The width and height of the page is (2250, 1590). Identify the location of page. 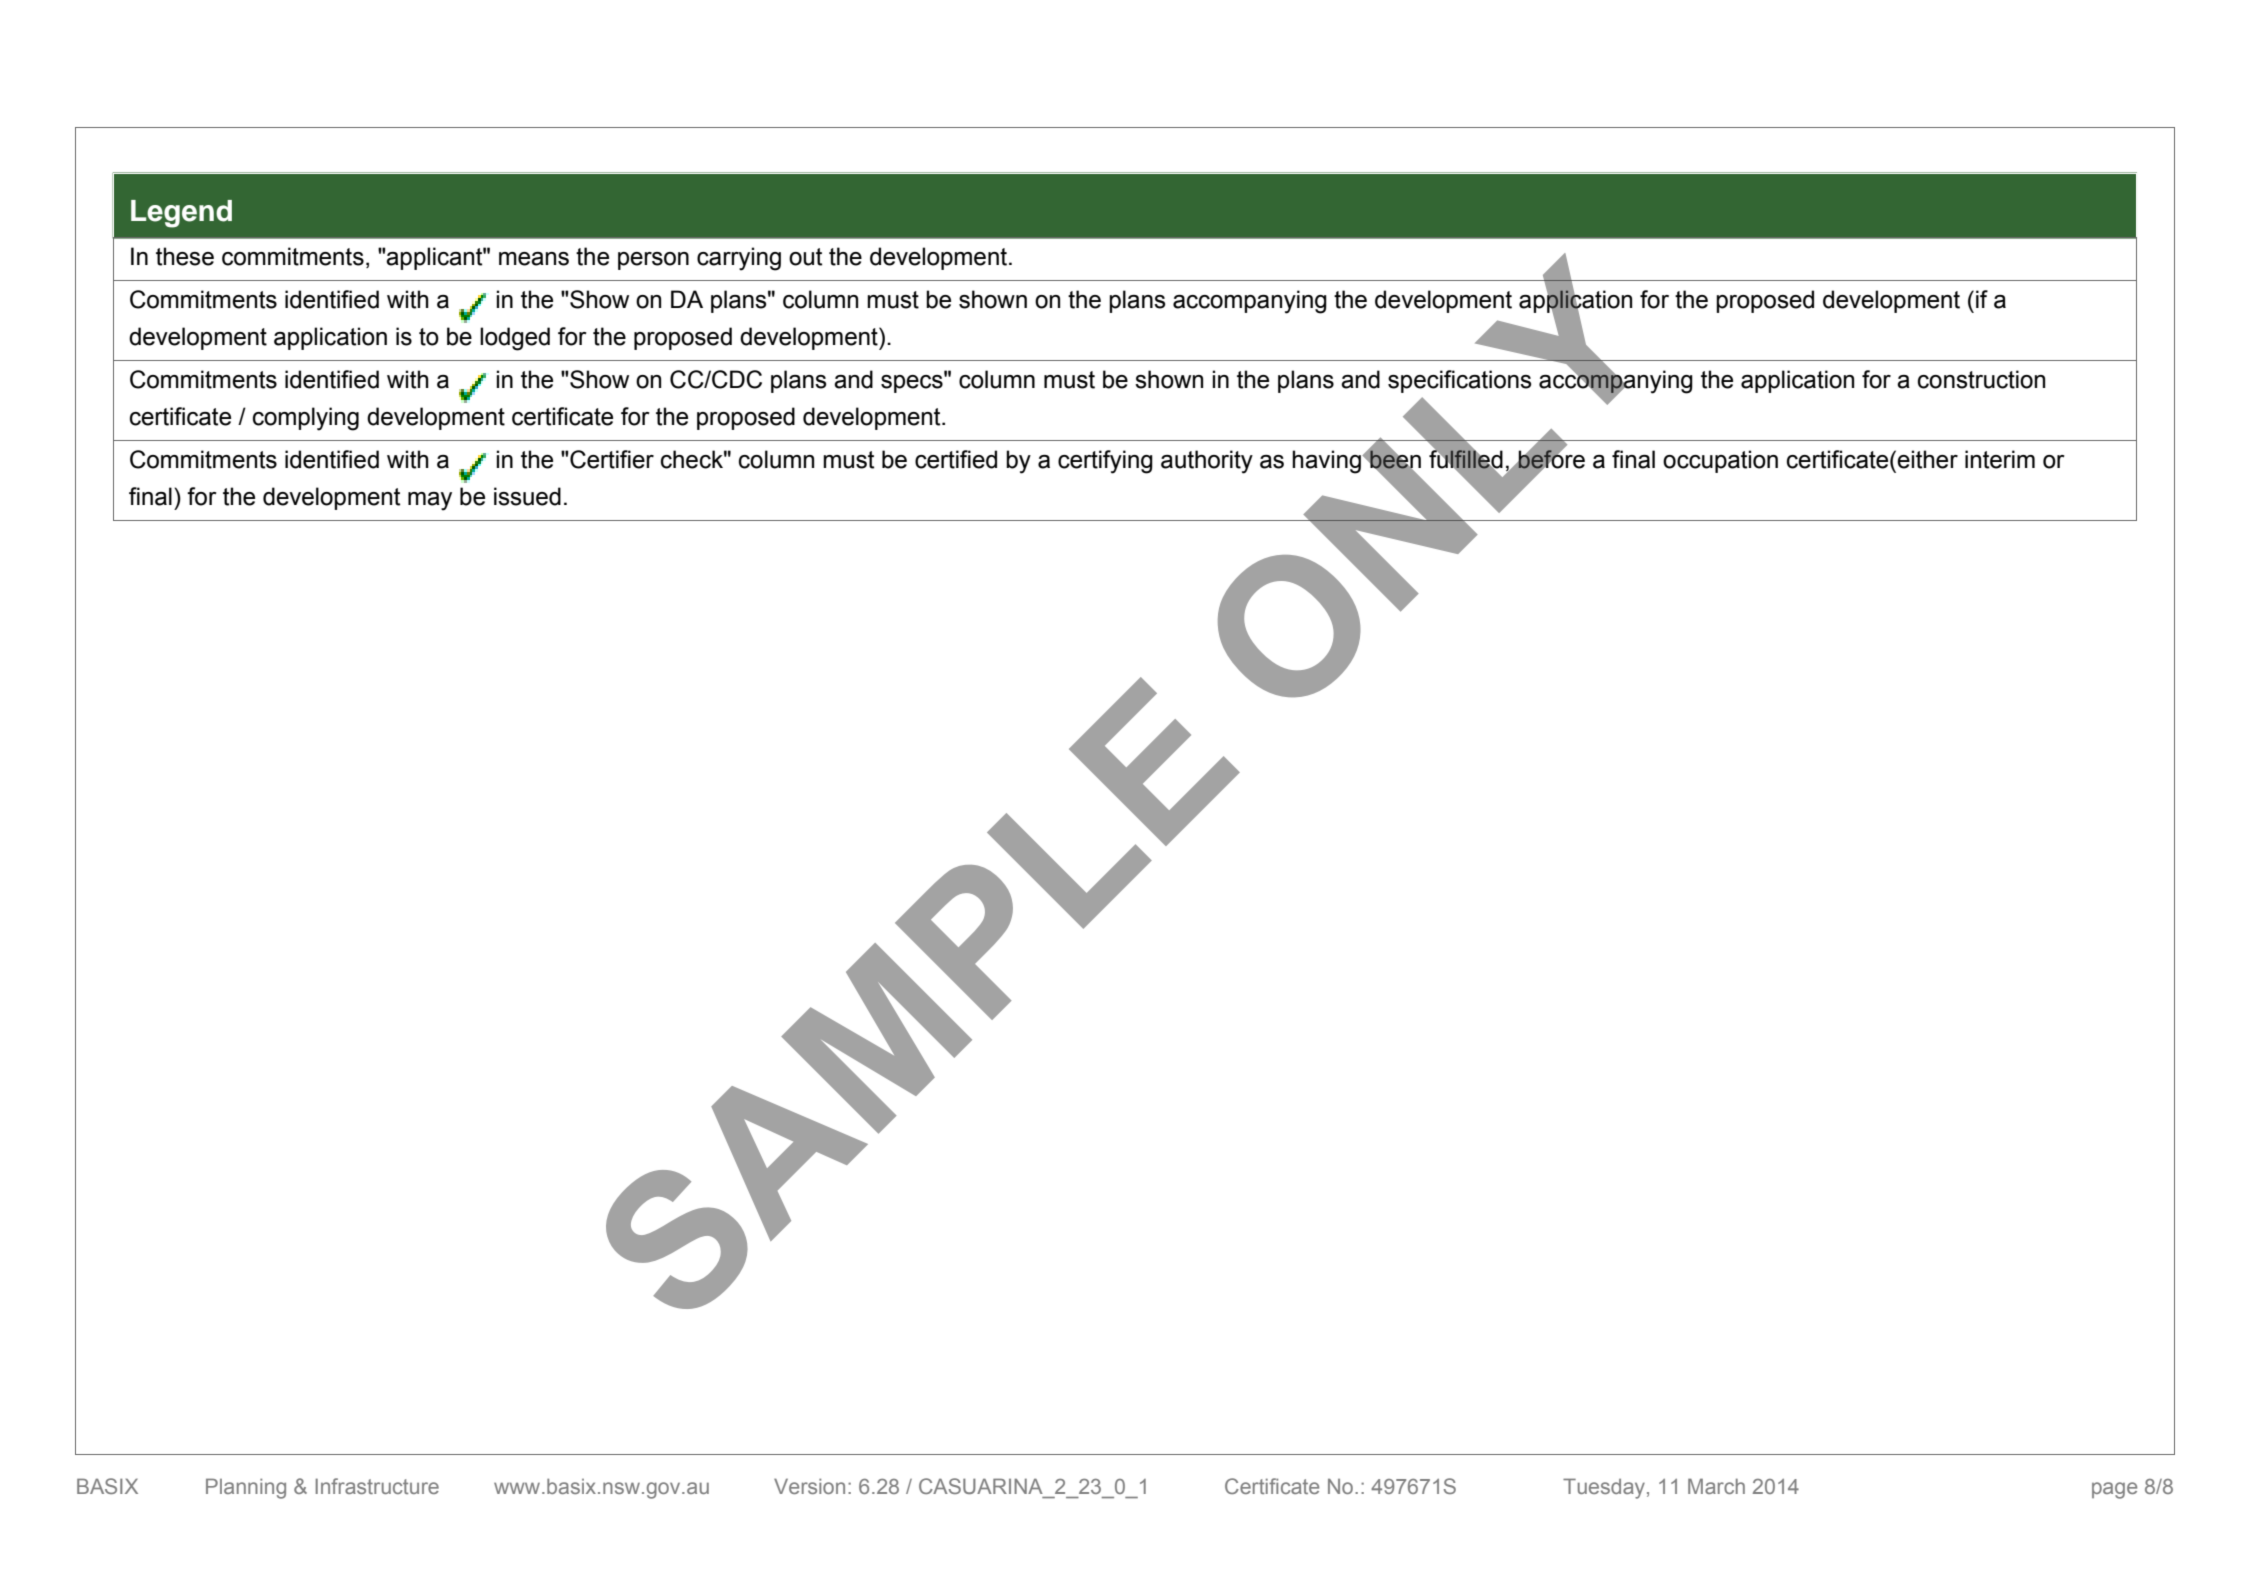
(2114, 1490).
